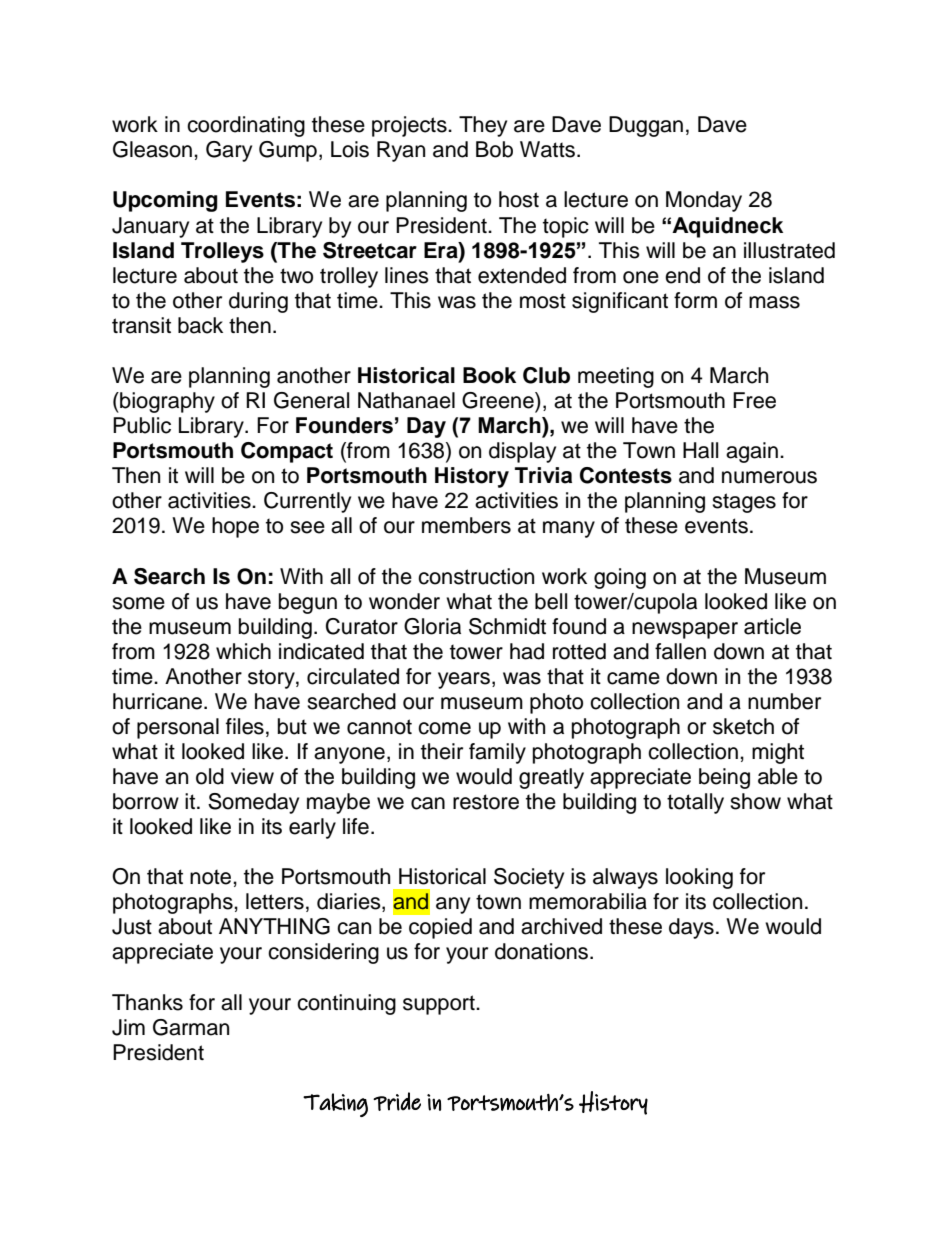 Image resolution: width=952 pixels, height=1233 pixels. What do you see at coordinates (243, 651) in the screenshot?
I see `which` at bounding box center [243, 651].
